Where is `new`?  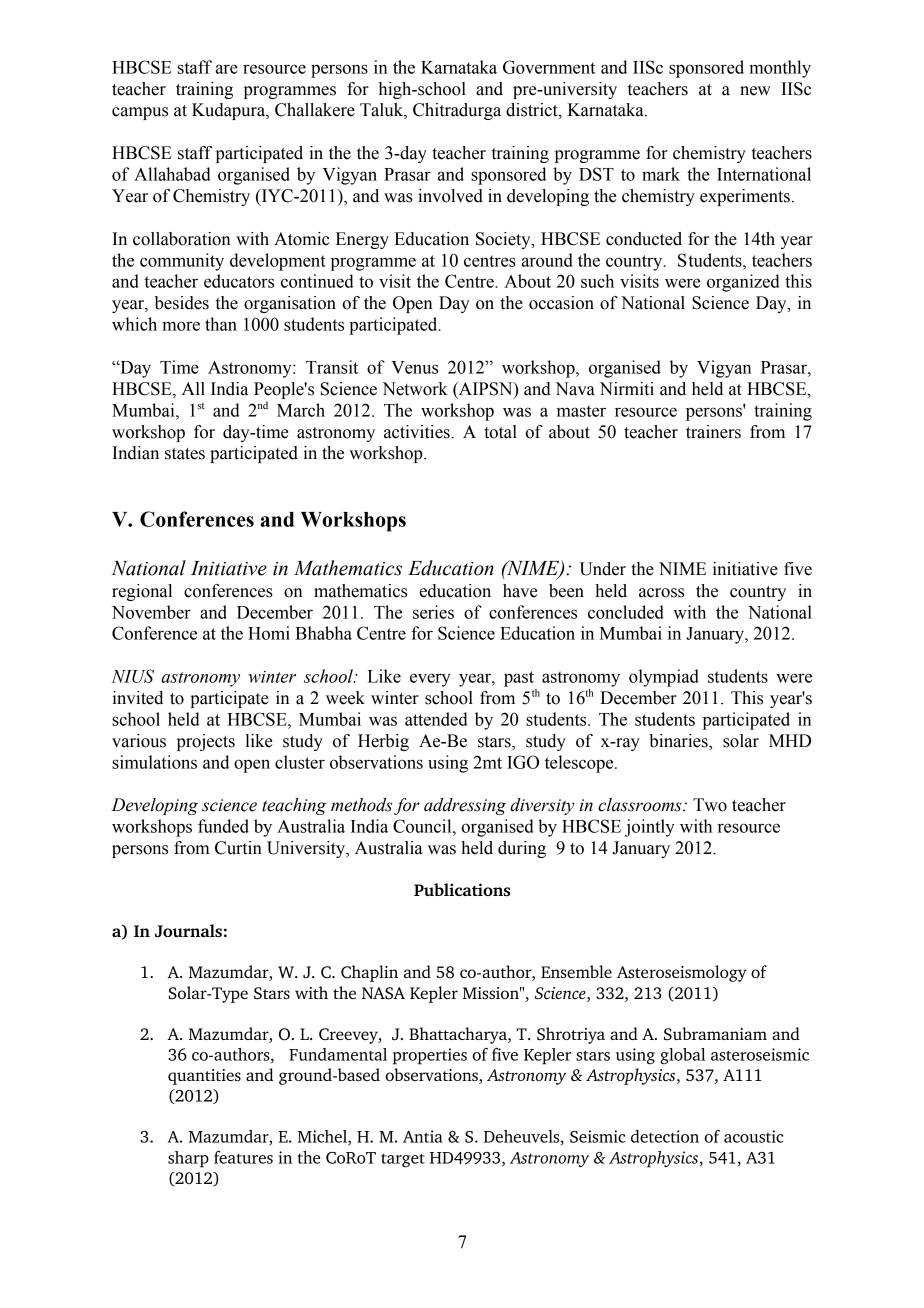 new is located at coordinates (755, 91).
